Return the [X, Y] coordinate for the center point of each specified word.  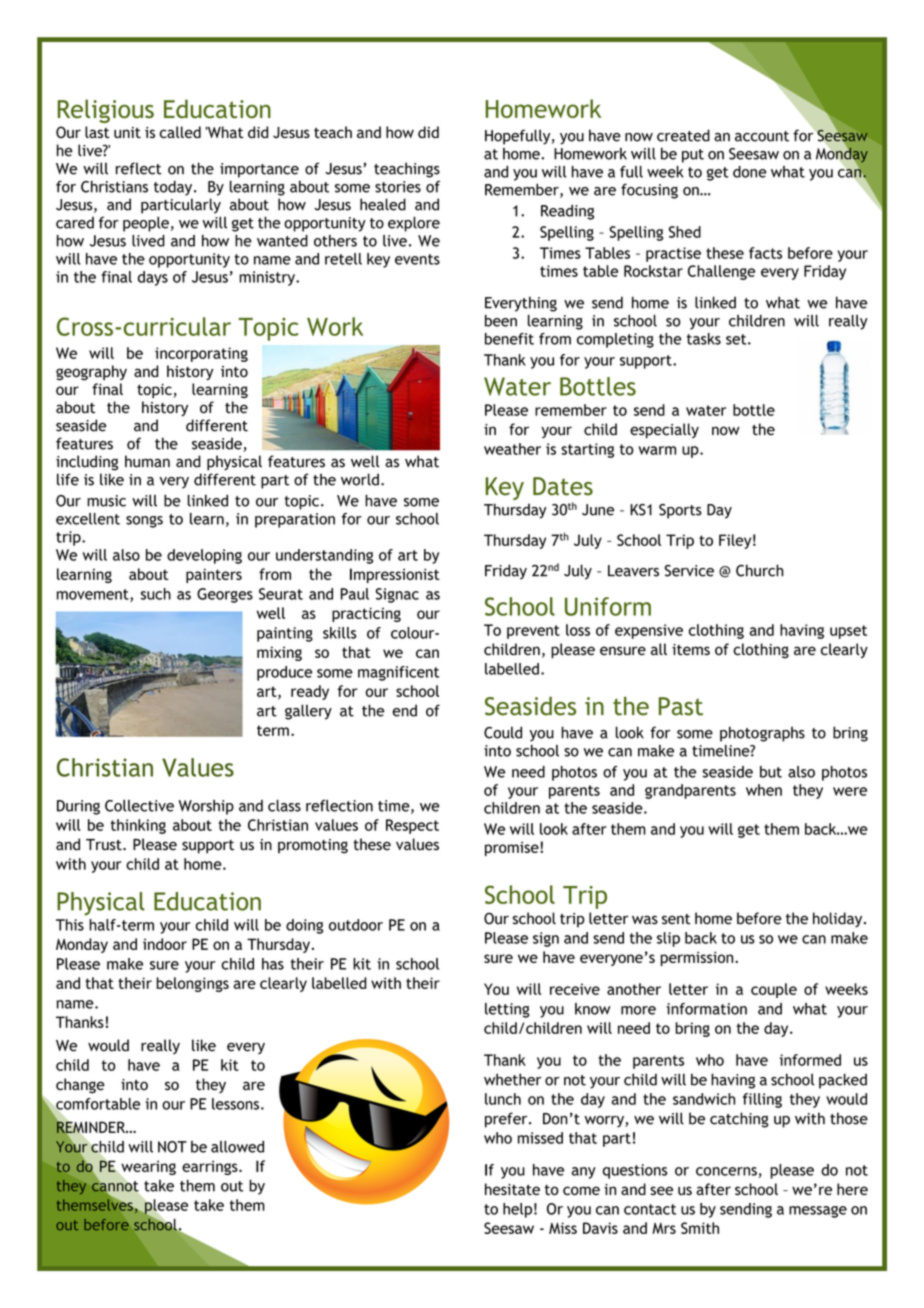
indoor [165, 944]
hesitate [512, 1189]
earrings [211, 1167]
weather [512, 449]
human [147, 461]
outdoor [356, 925]
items [691, 650]
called [180, 132]
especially [664, 431]
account [762, 136]
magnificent [398, 673]
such [156, 594]
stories [398, 187]
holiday [839, 919]
